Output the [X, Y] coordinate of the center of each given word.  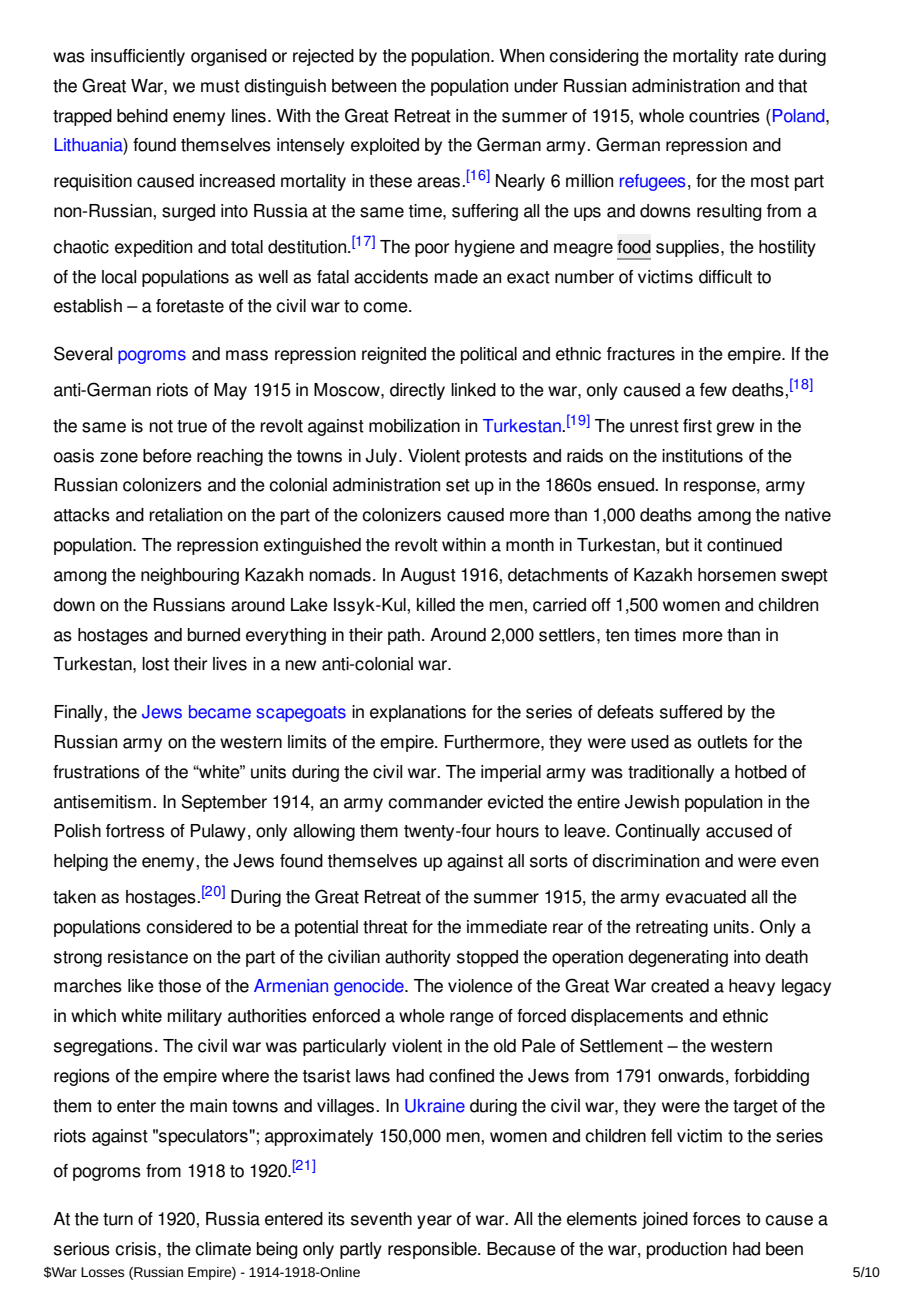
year [434, 1222]
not [161, 426]
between [364, 86]
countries [724, 116]
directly [417, 391]
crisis [135, 1249]
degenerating [678, 958]
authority [418, 958]
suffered [691, 712]
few [713, 390]
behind [142, 116]
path [404, 636]
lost [155, 664]
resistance [148, 957]
